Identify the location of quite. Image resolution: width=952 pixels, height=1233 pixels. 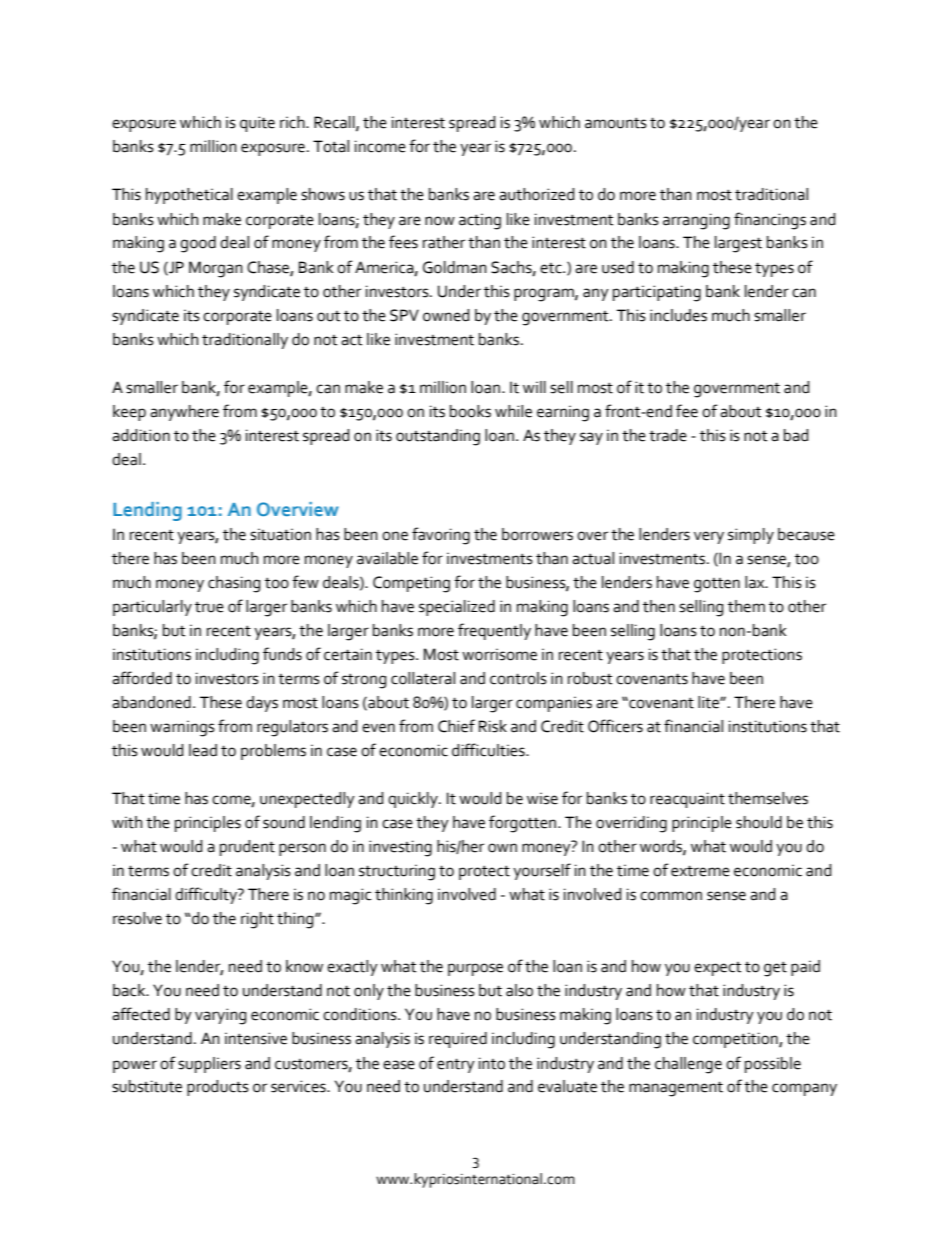
(257, 124).
